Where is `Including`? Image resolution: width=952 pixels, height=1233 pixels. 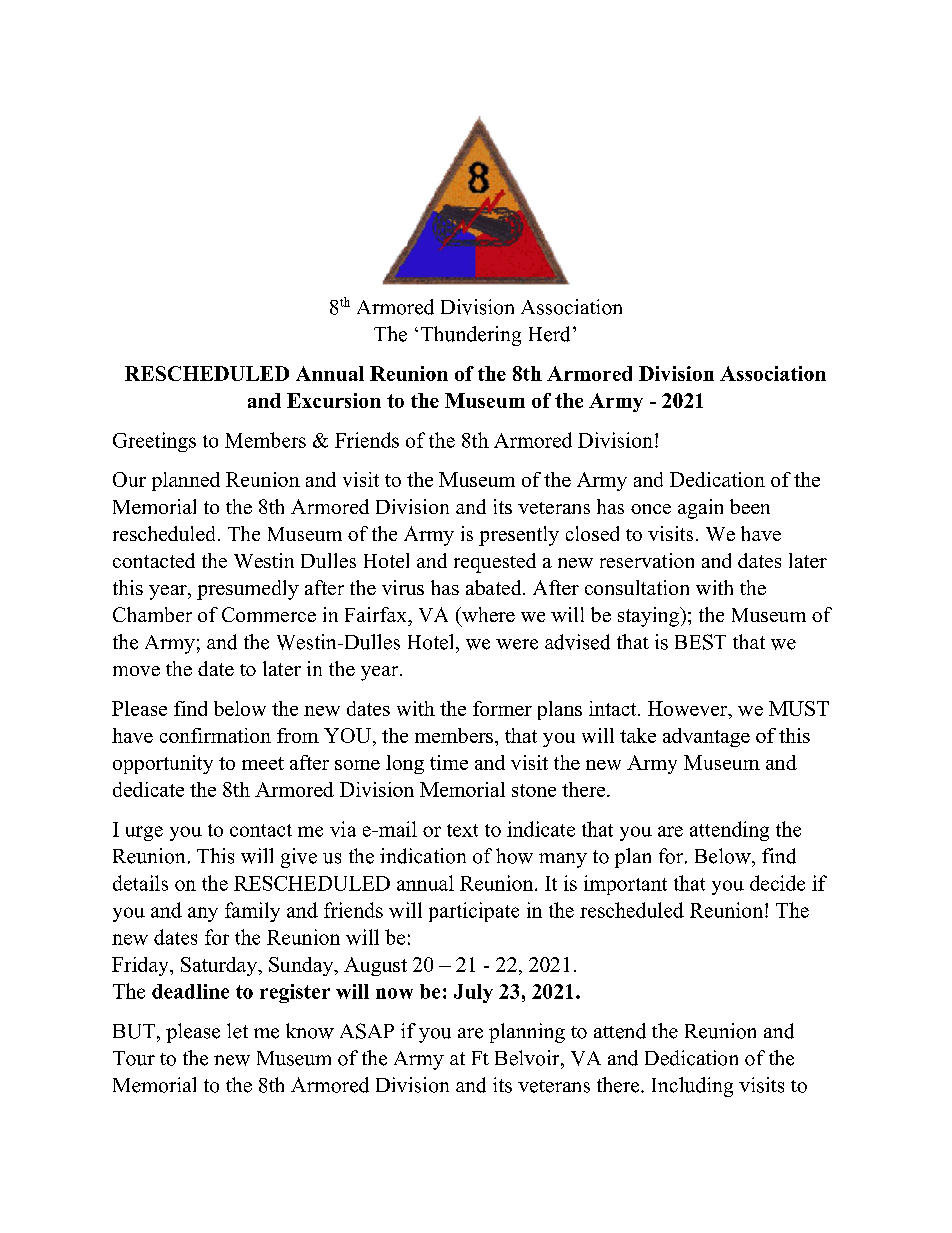
Including is located at coordinates (692, 1087).
